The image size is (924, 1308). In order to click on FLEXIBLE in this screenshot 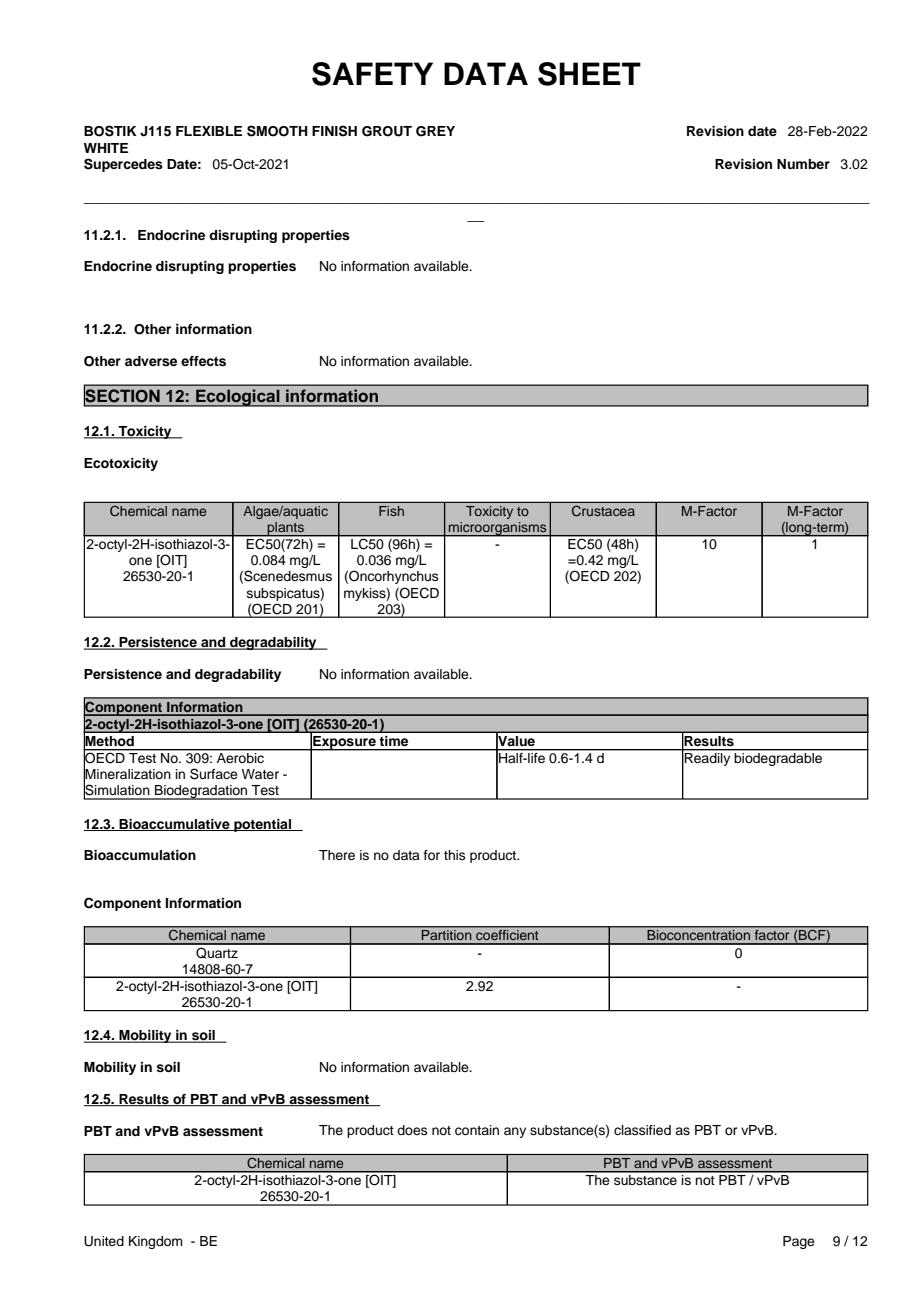, I will do `click(209, 131)`.
